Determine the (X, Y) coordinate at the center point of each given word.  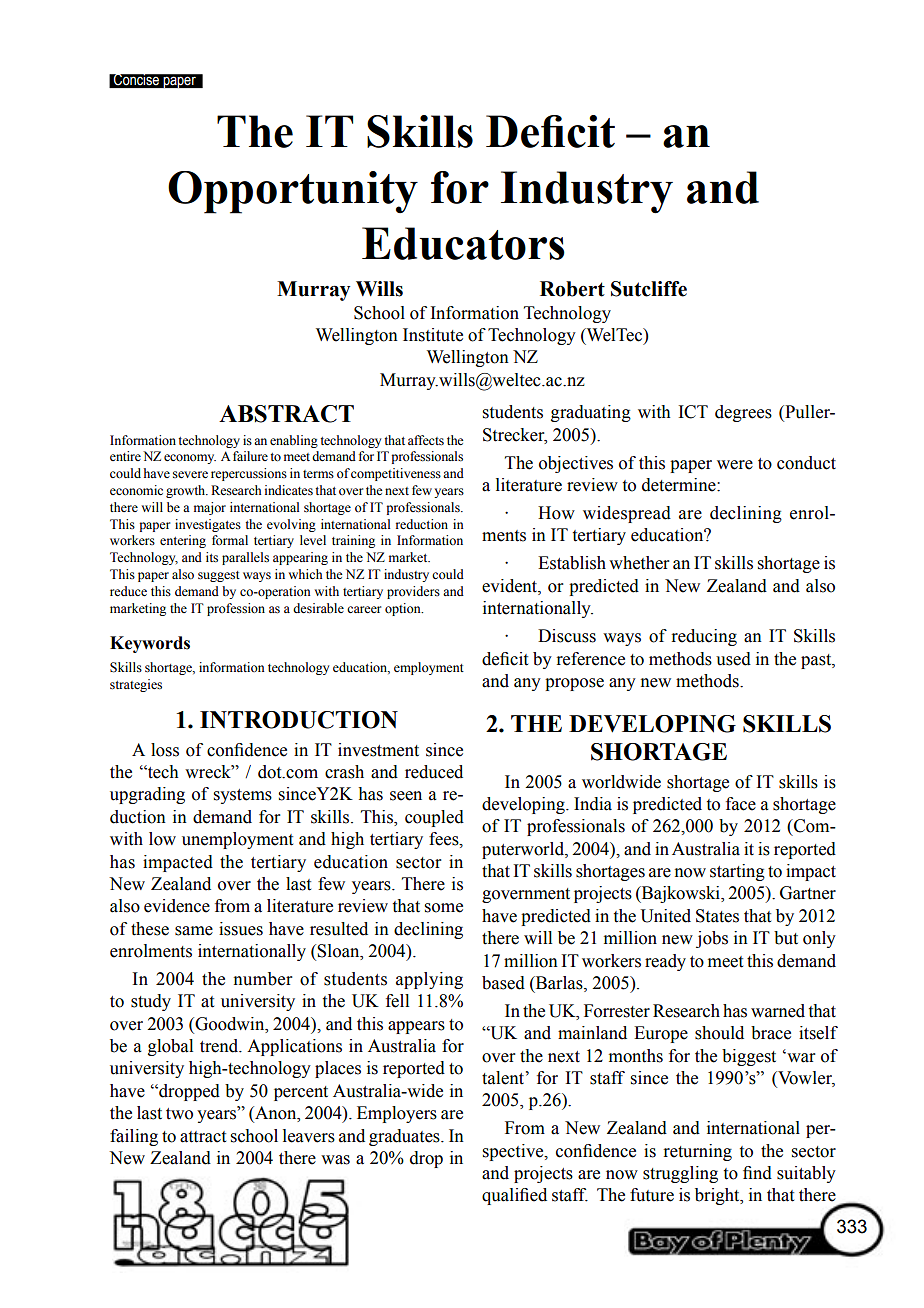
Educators (463, 243)
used (733, 659)
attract (203, 1137)
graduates (405, 1137)
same (194, 931)
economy (190, 459)
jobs (712, 939)
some (444, 908)
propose (574, 684)
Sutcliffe (649, 289)
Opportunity (293, 192)
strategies (136, 685)
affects (426, 440)
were (735, 465)
